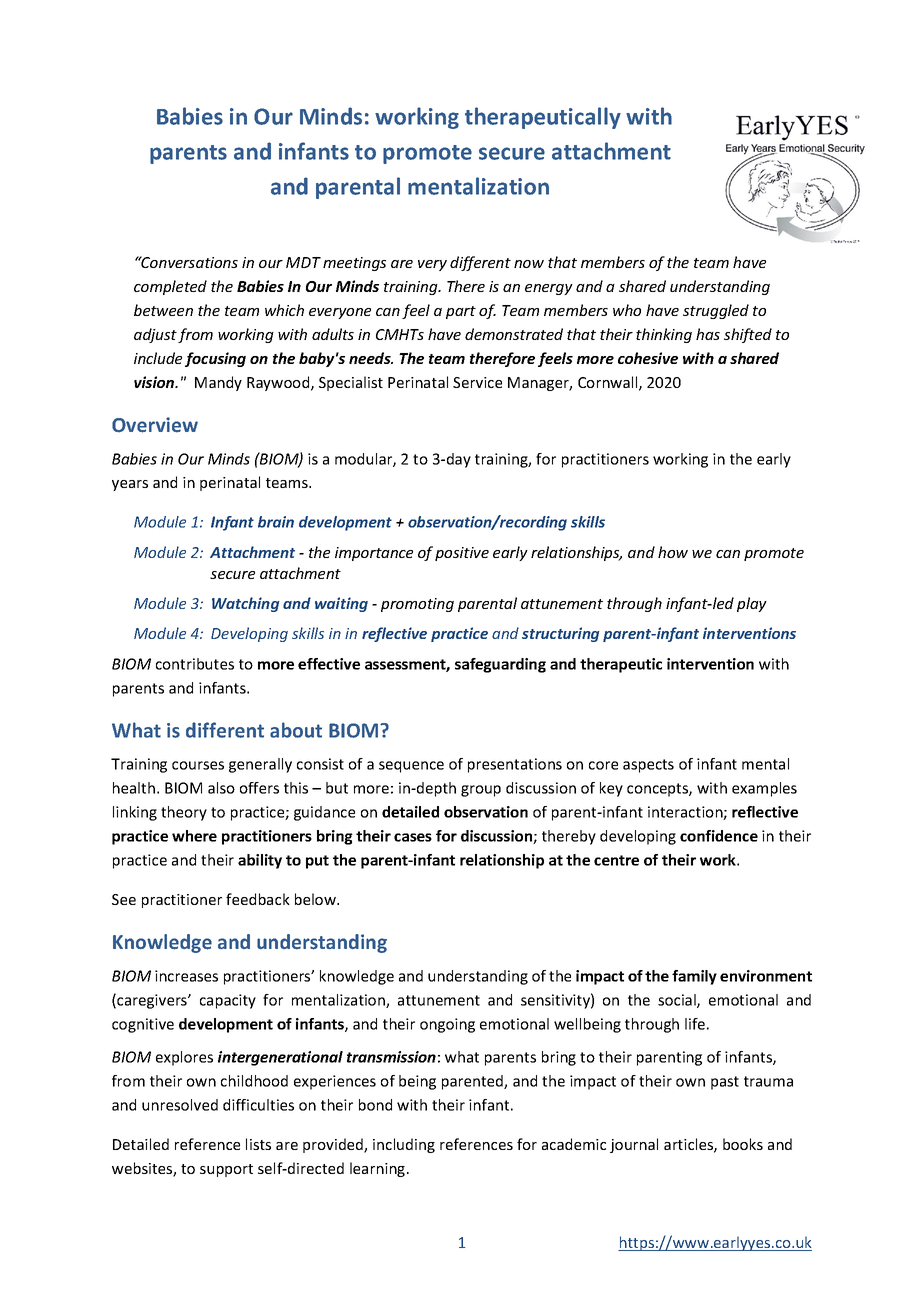 This screenshot has width=924, height=1308. Describe the element at coordinates (743, 1144) in the screenshot. I see `books` at that location.
